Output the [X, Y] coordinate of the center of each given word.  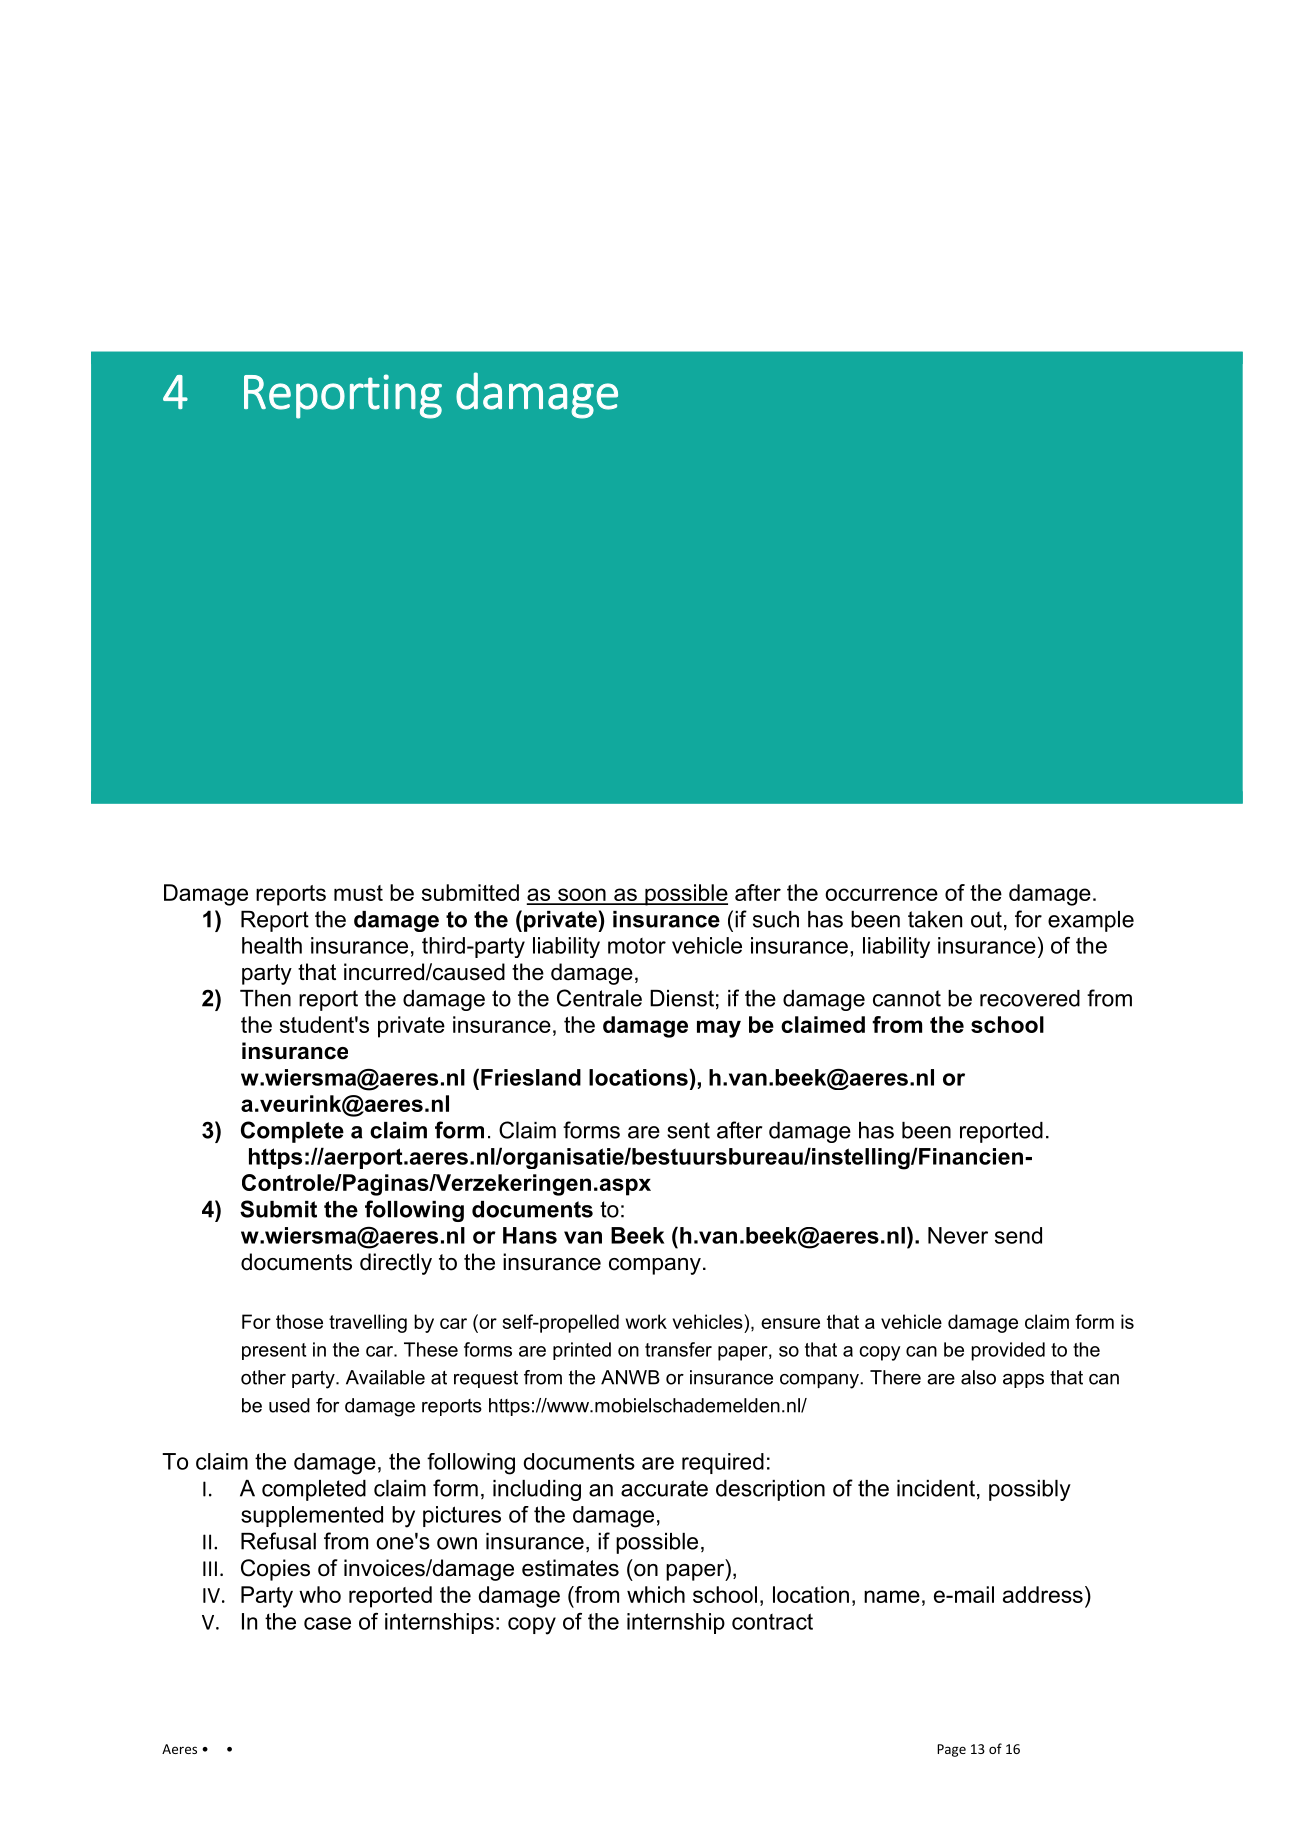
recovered [1030, 998]
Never [958, 1235]
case [327, 1623]
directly [396, 1264]
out [986, 919]
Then [265, 998]
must [358, 893]
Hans [530, 1235]
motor [637, 946]
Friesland [531, 1077]
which [656, 1594]
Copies [275, 1570]
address [1043, 1594]
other [263, 1377]
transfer [678, 1349]
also [978, 1377]
